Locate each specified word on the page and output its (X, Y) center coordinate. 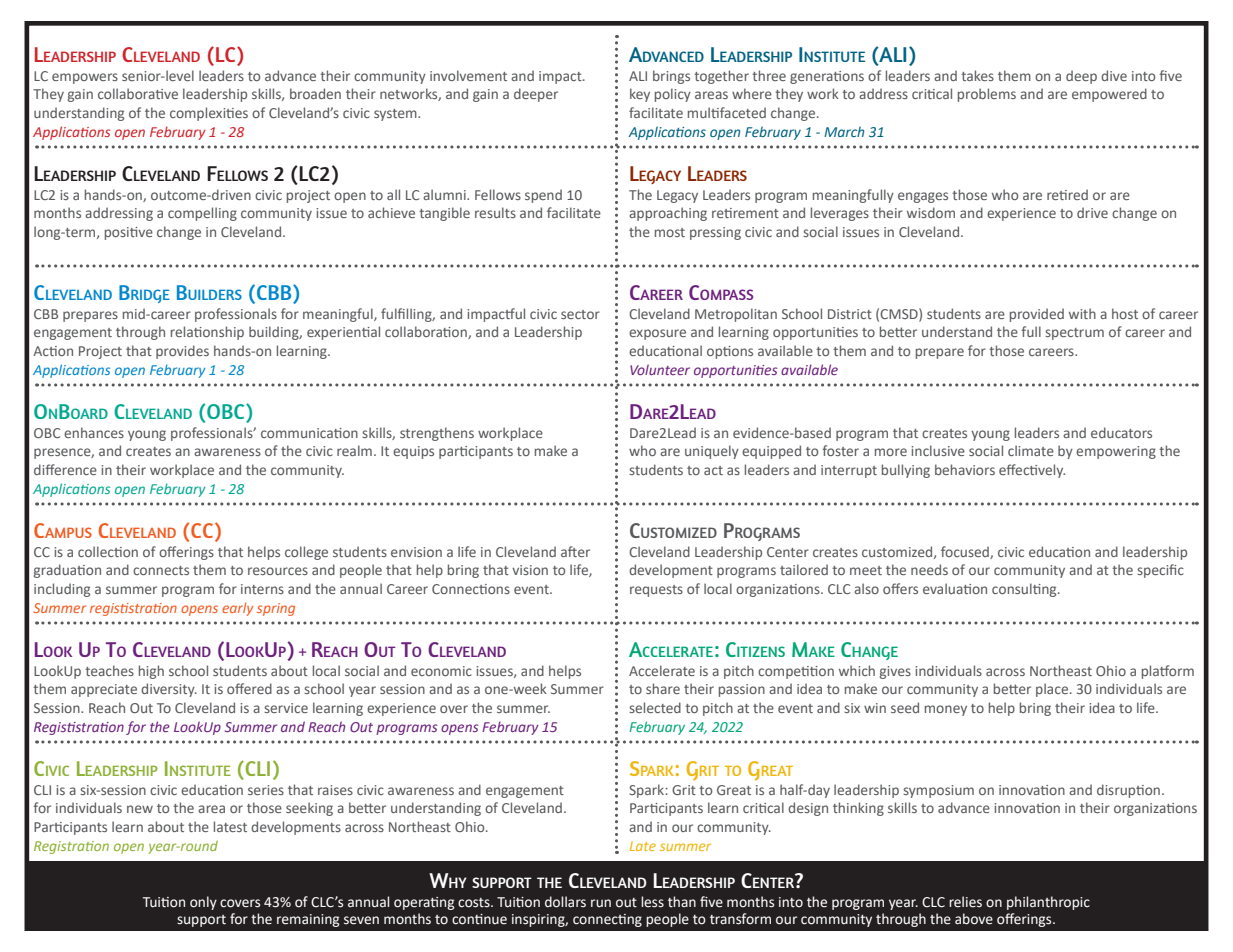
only (203, 903)
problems (987, 95)
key (640, 95)
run (601, 903)
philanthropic (1048, 903)
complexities (209, 114)
